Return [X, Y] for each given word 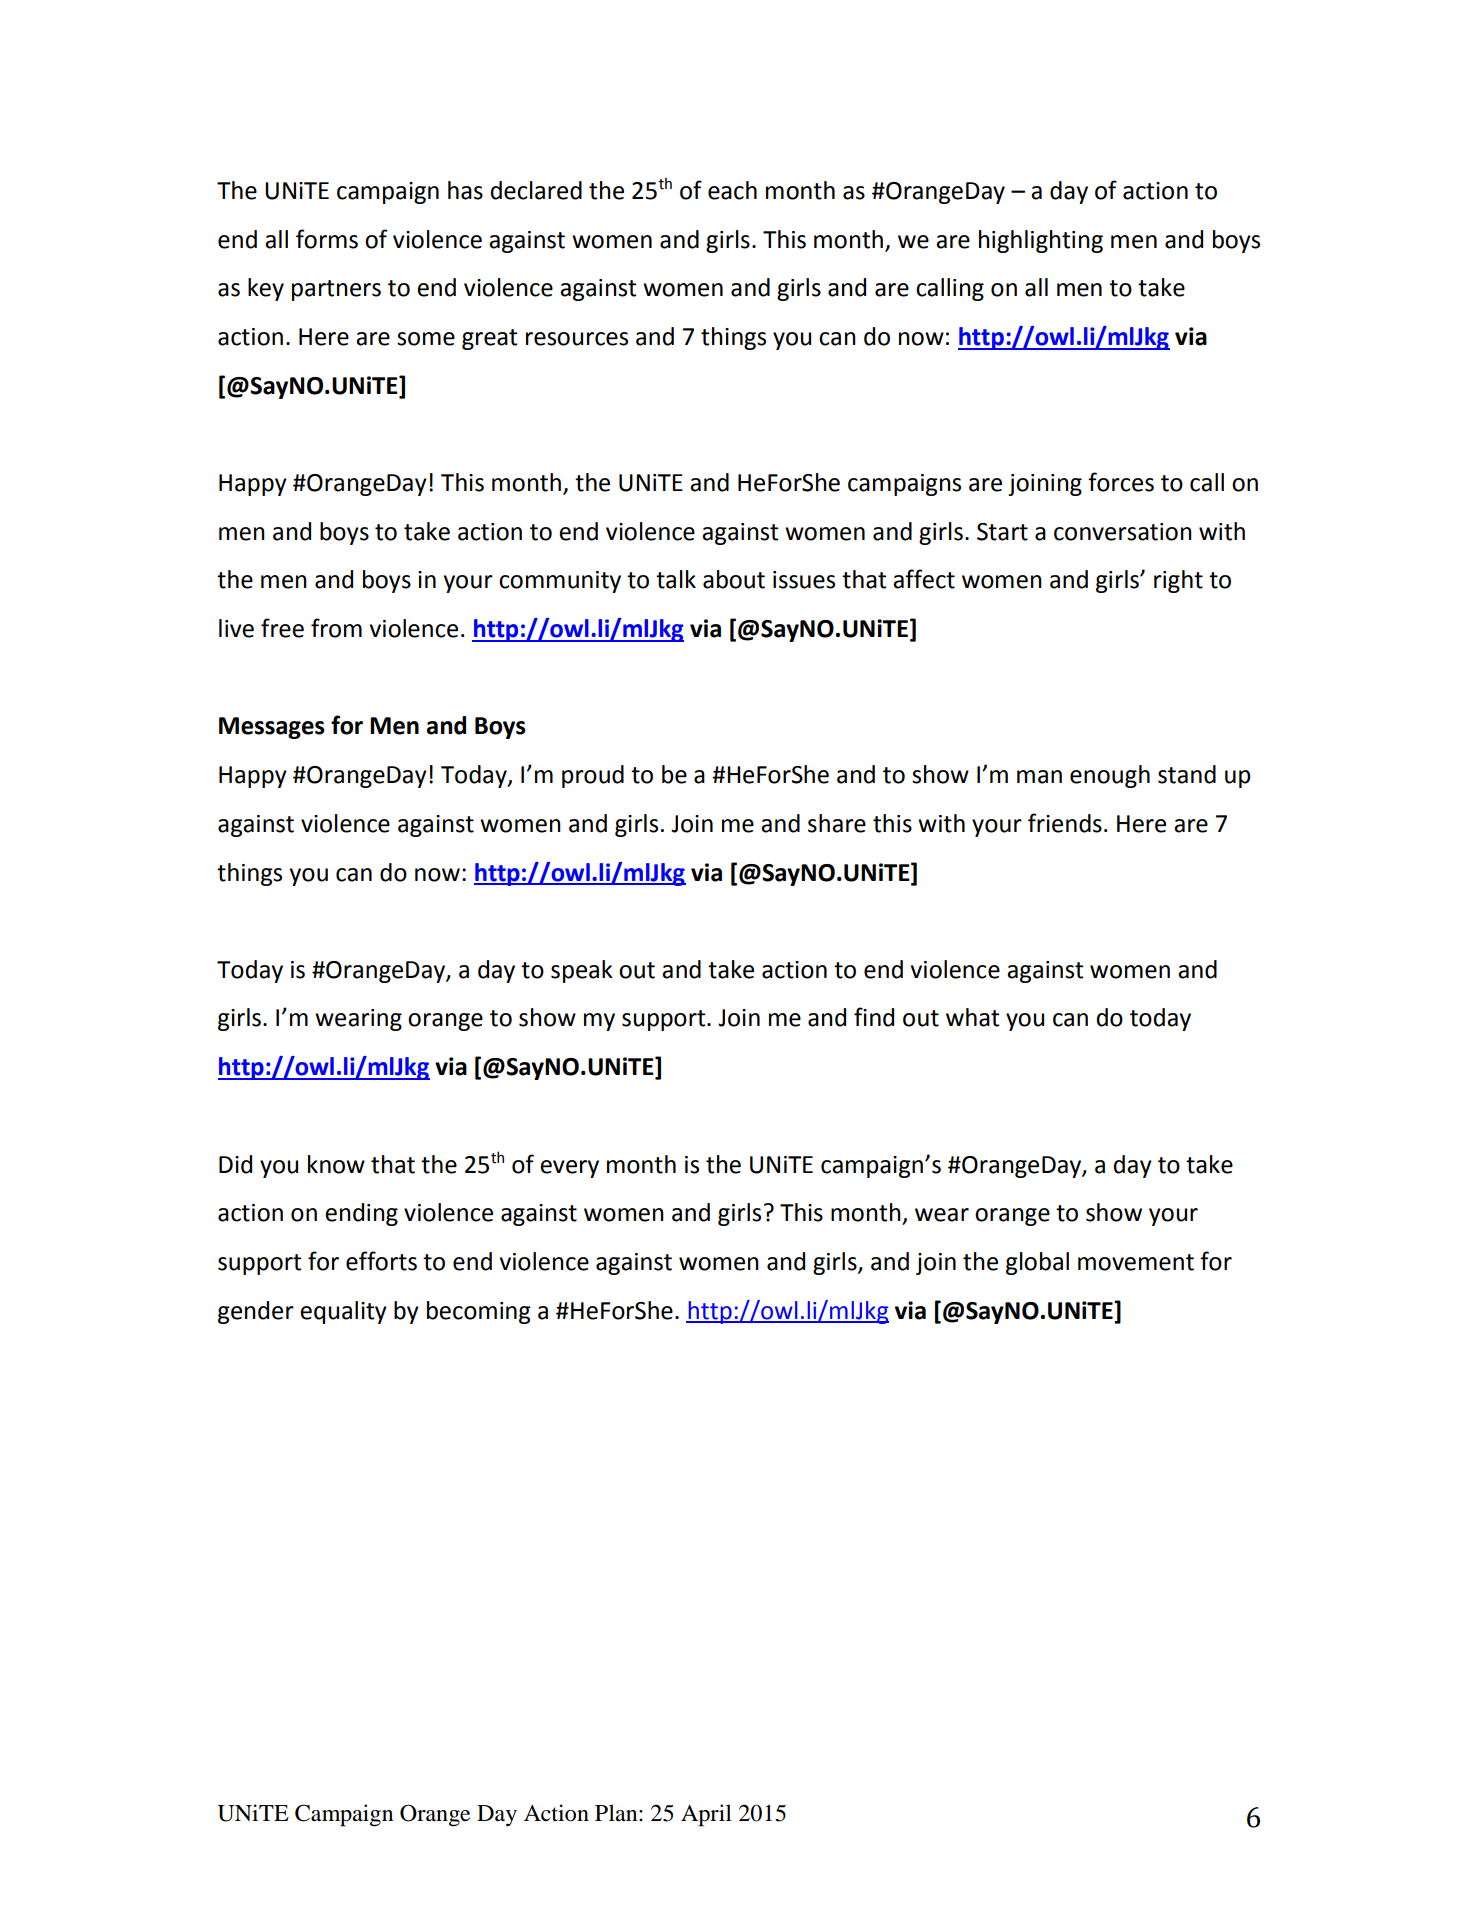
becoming [479, 1312]
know [336, 1164]
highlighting [1041, 241]
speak [582, 971]
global [1037, 1263]
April [706, 1815]
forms [327, 239]
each [732, 190]
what [972, 1017]
